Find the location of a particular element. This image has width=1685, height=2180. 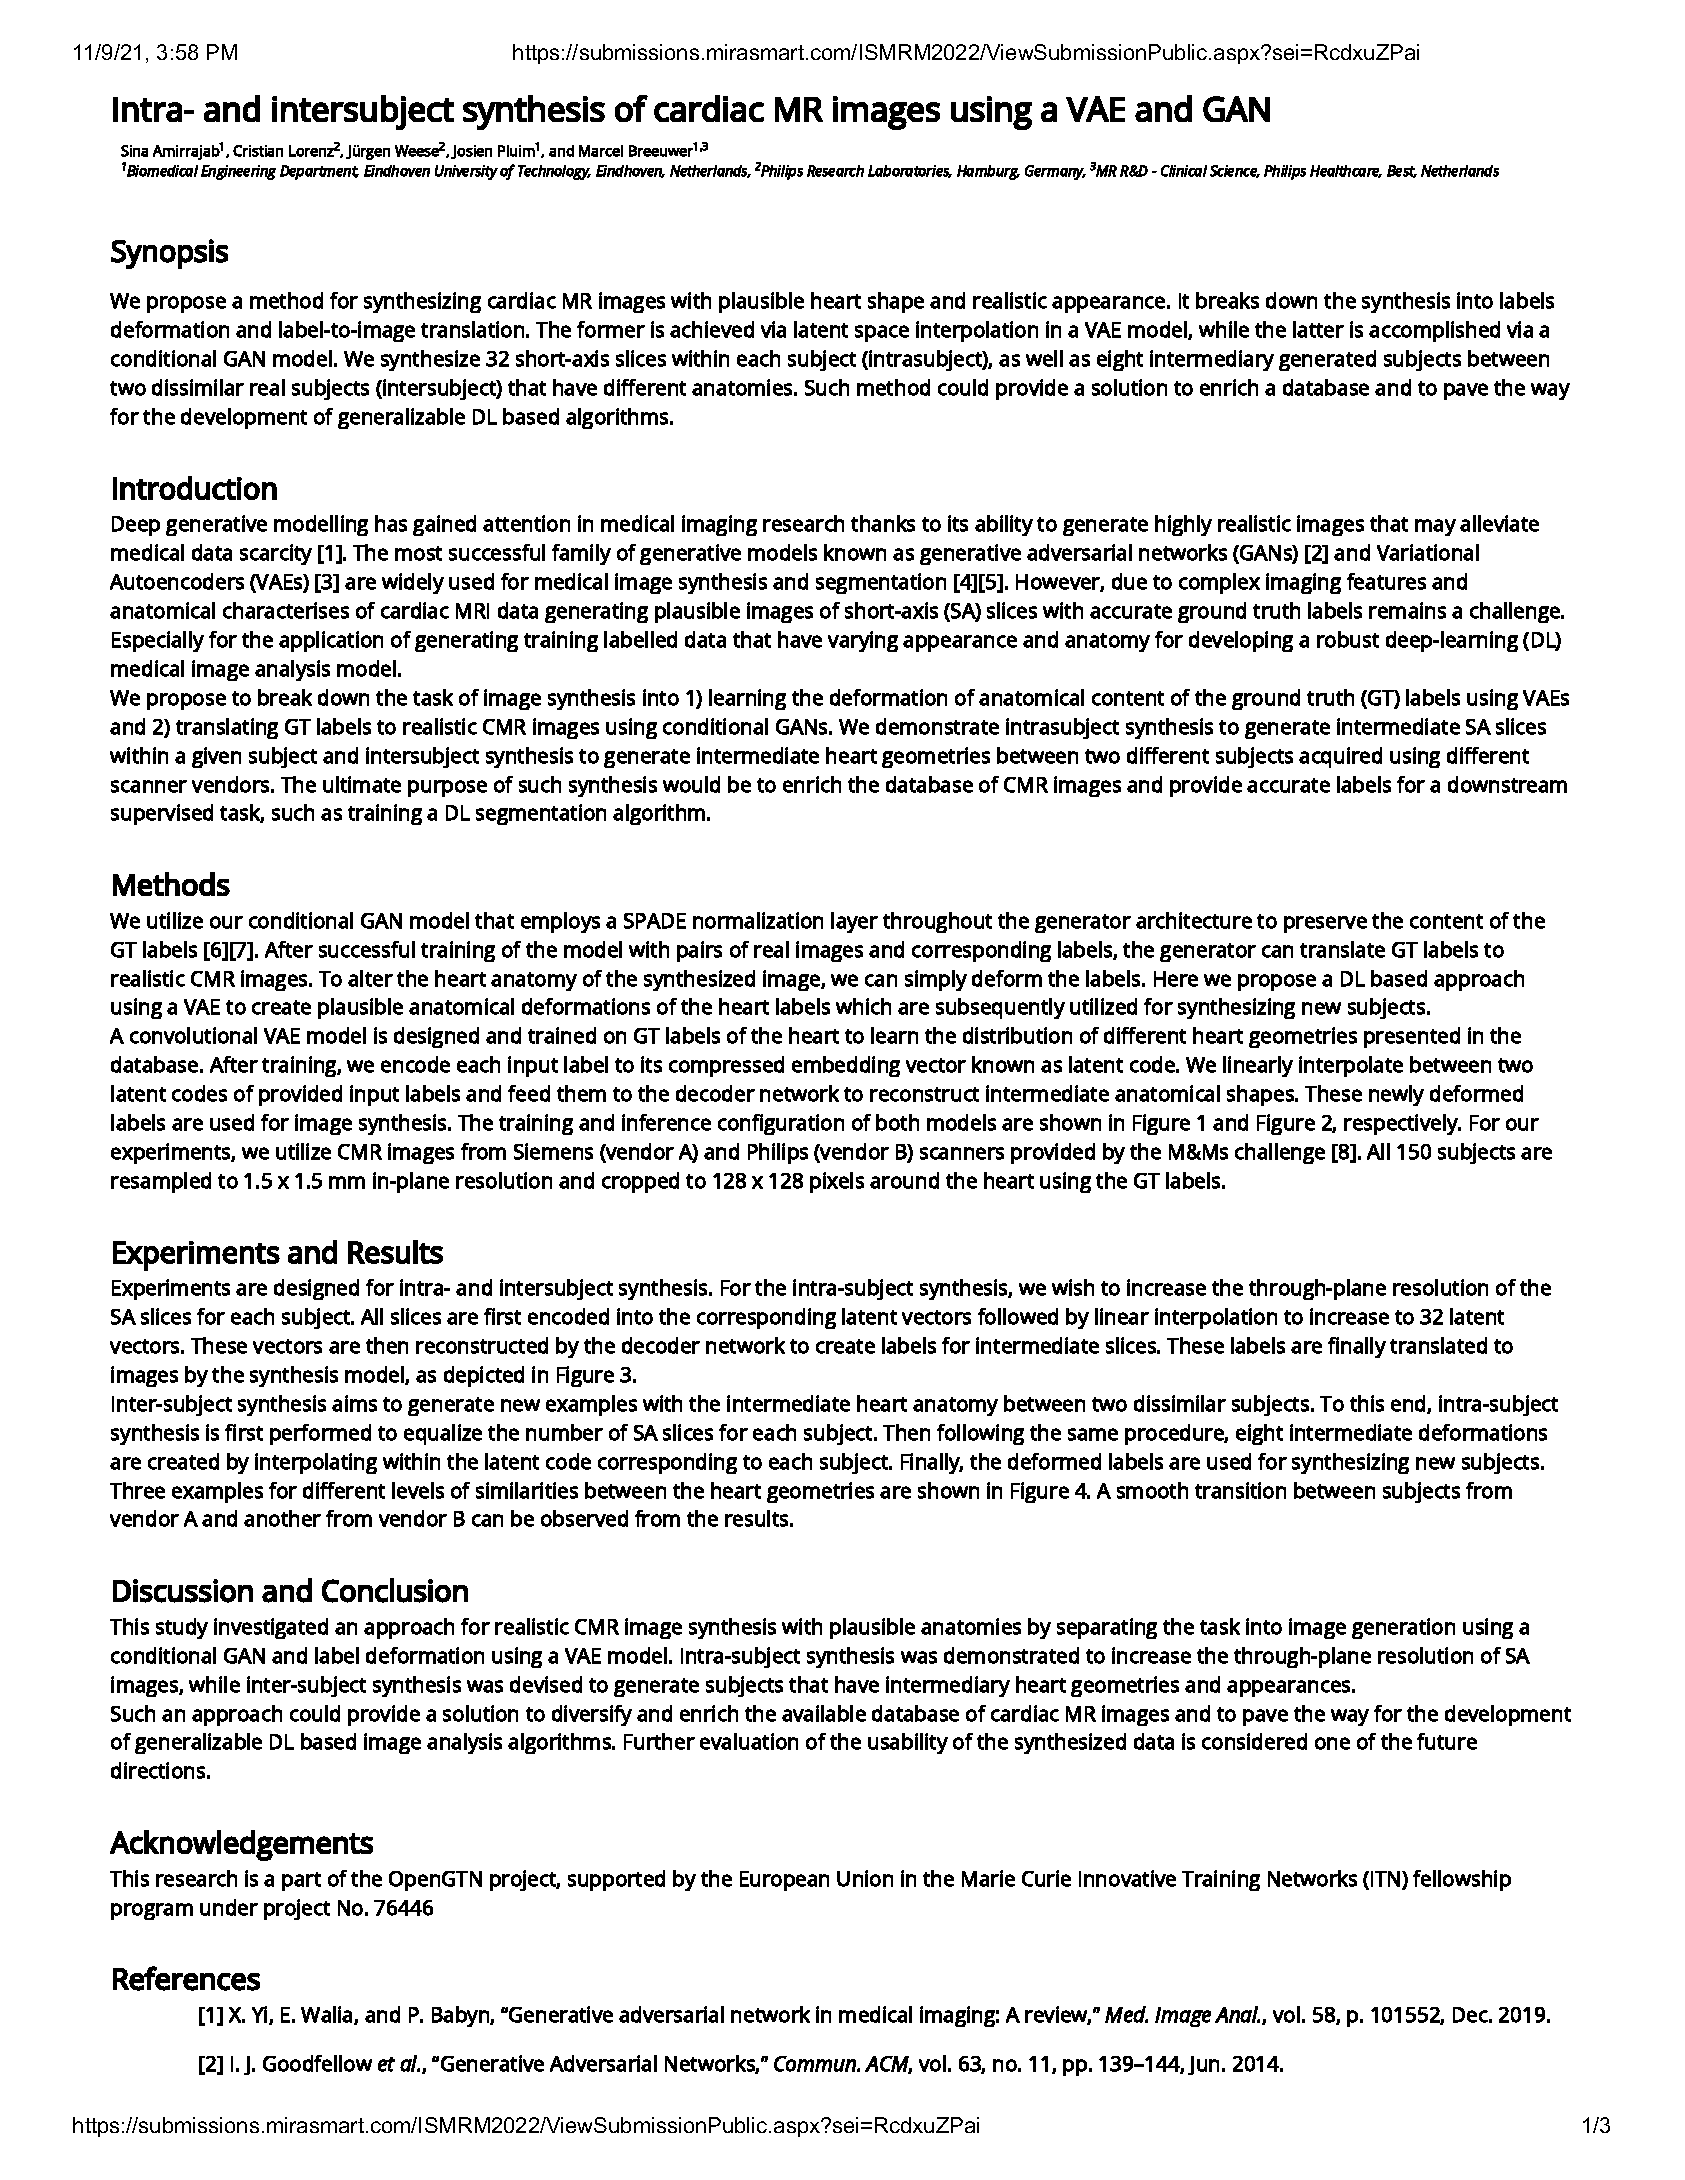

convolutional is located at coordinates (193, 1035).
